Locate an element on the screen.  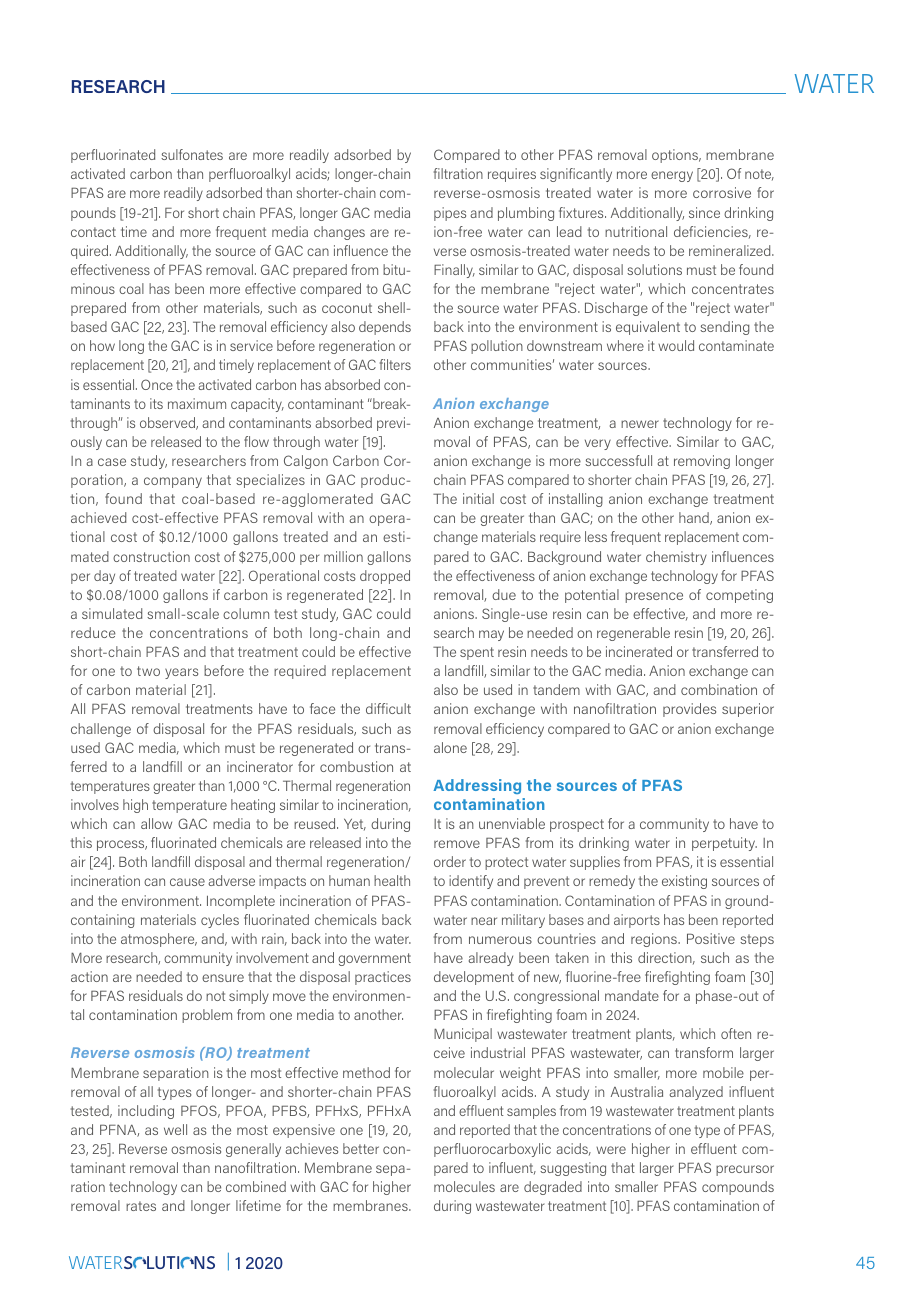
precursor is located at coordinates (745, 1170).
